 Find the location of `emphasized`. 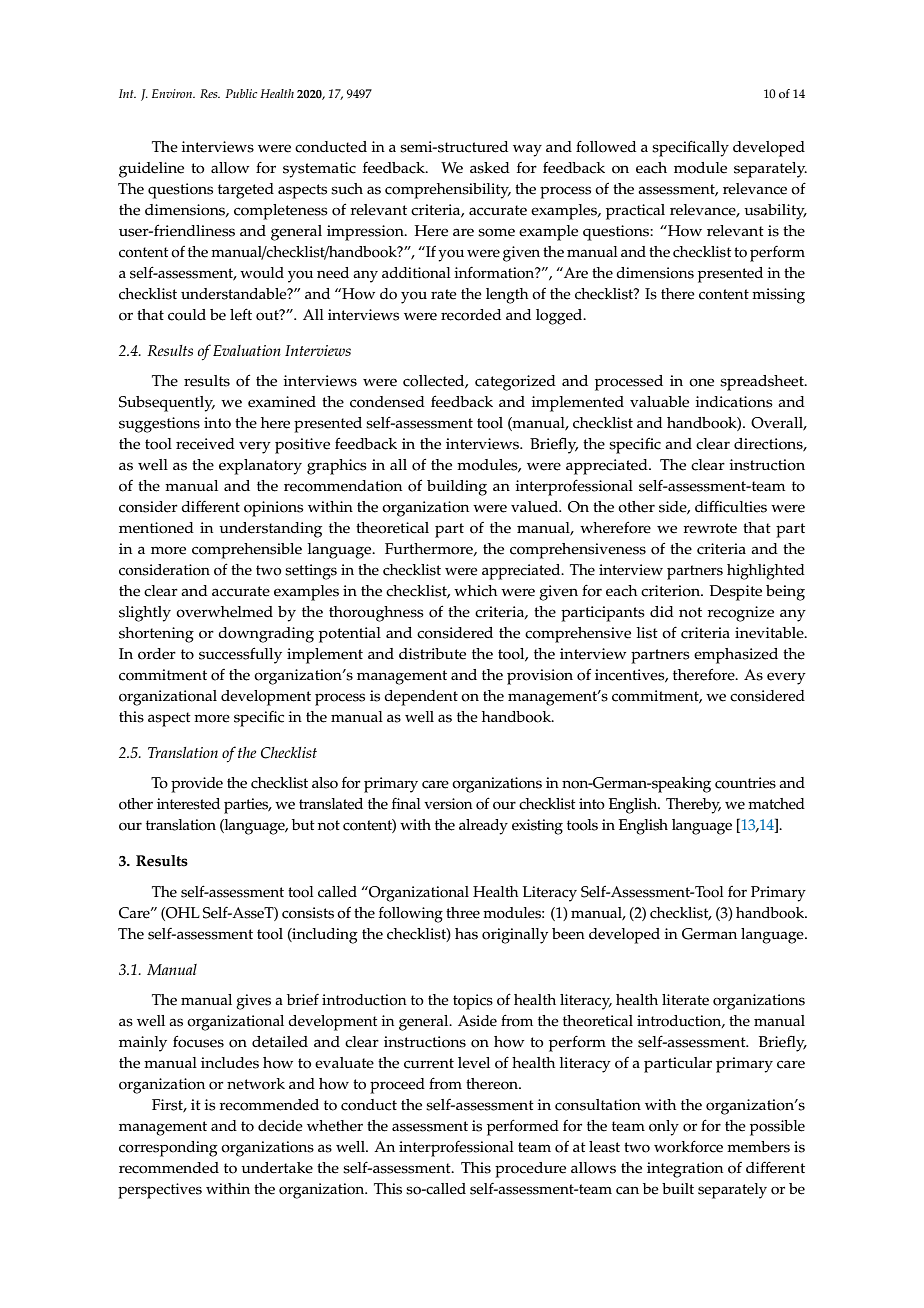

emphasized is located at coordinates (736, 656).
